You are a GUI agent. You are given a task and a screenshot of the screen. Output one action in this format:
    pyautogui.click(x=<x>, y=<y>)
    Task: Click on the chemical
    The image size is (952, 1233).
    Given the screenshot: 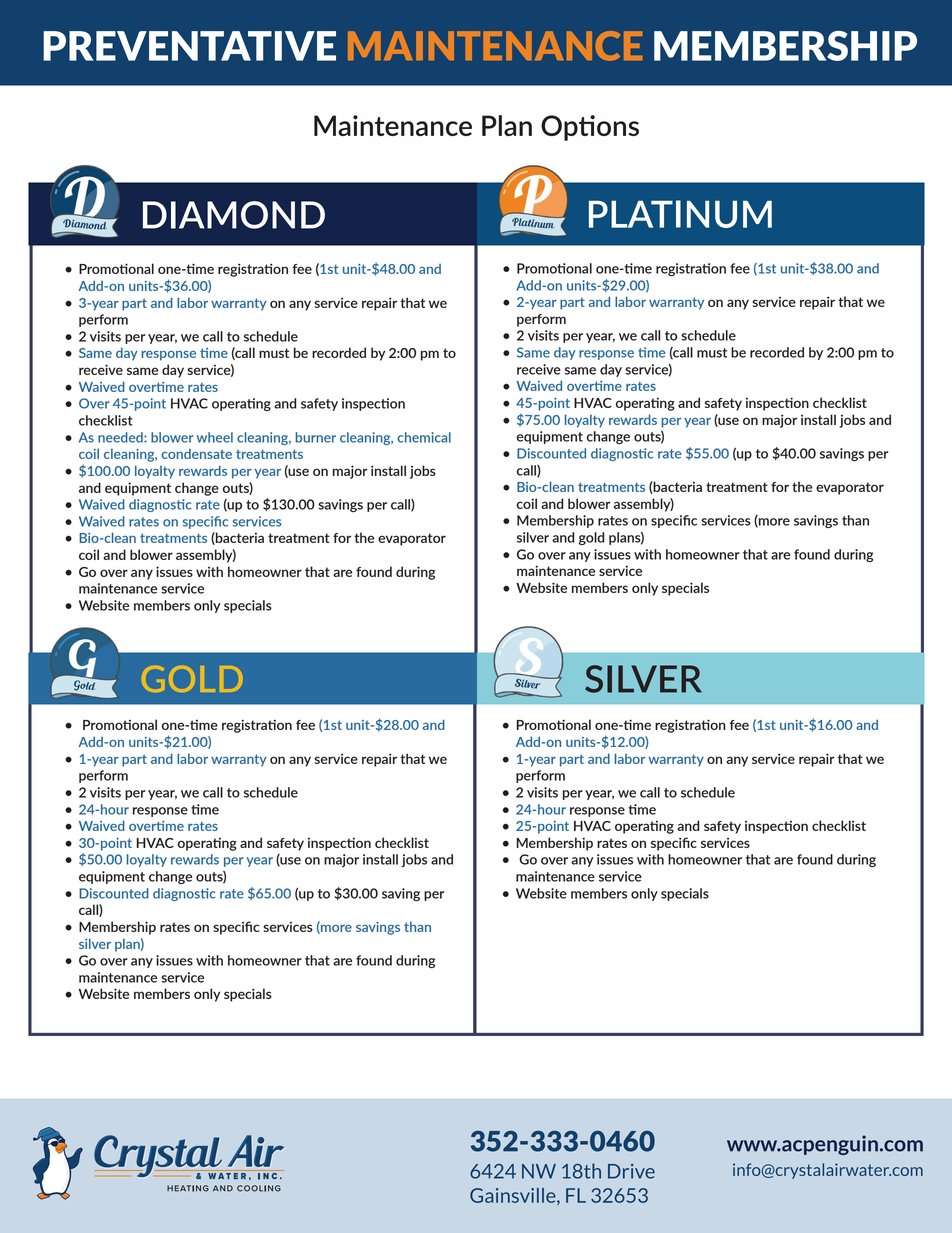 What is the action you would take?
    pyautogui.click(x=424, y=437)
